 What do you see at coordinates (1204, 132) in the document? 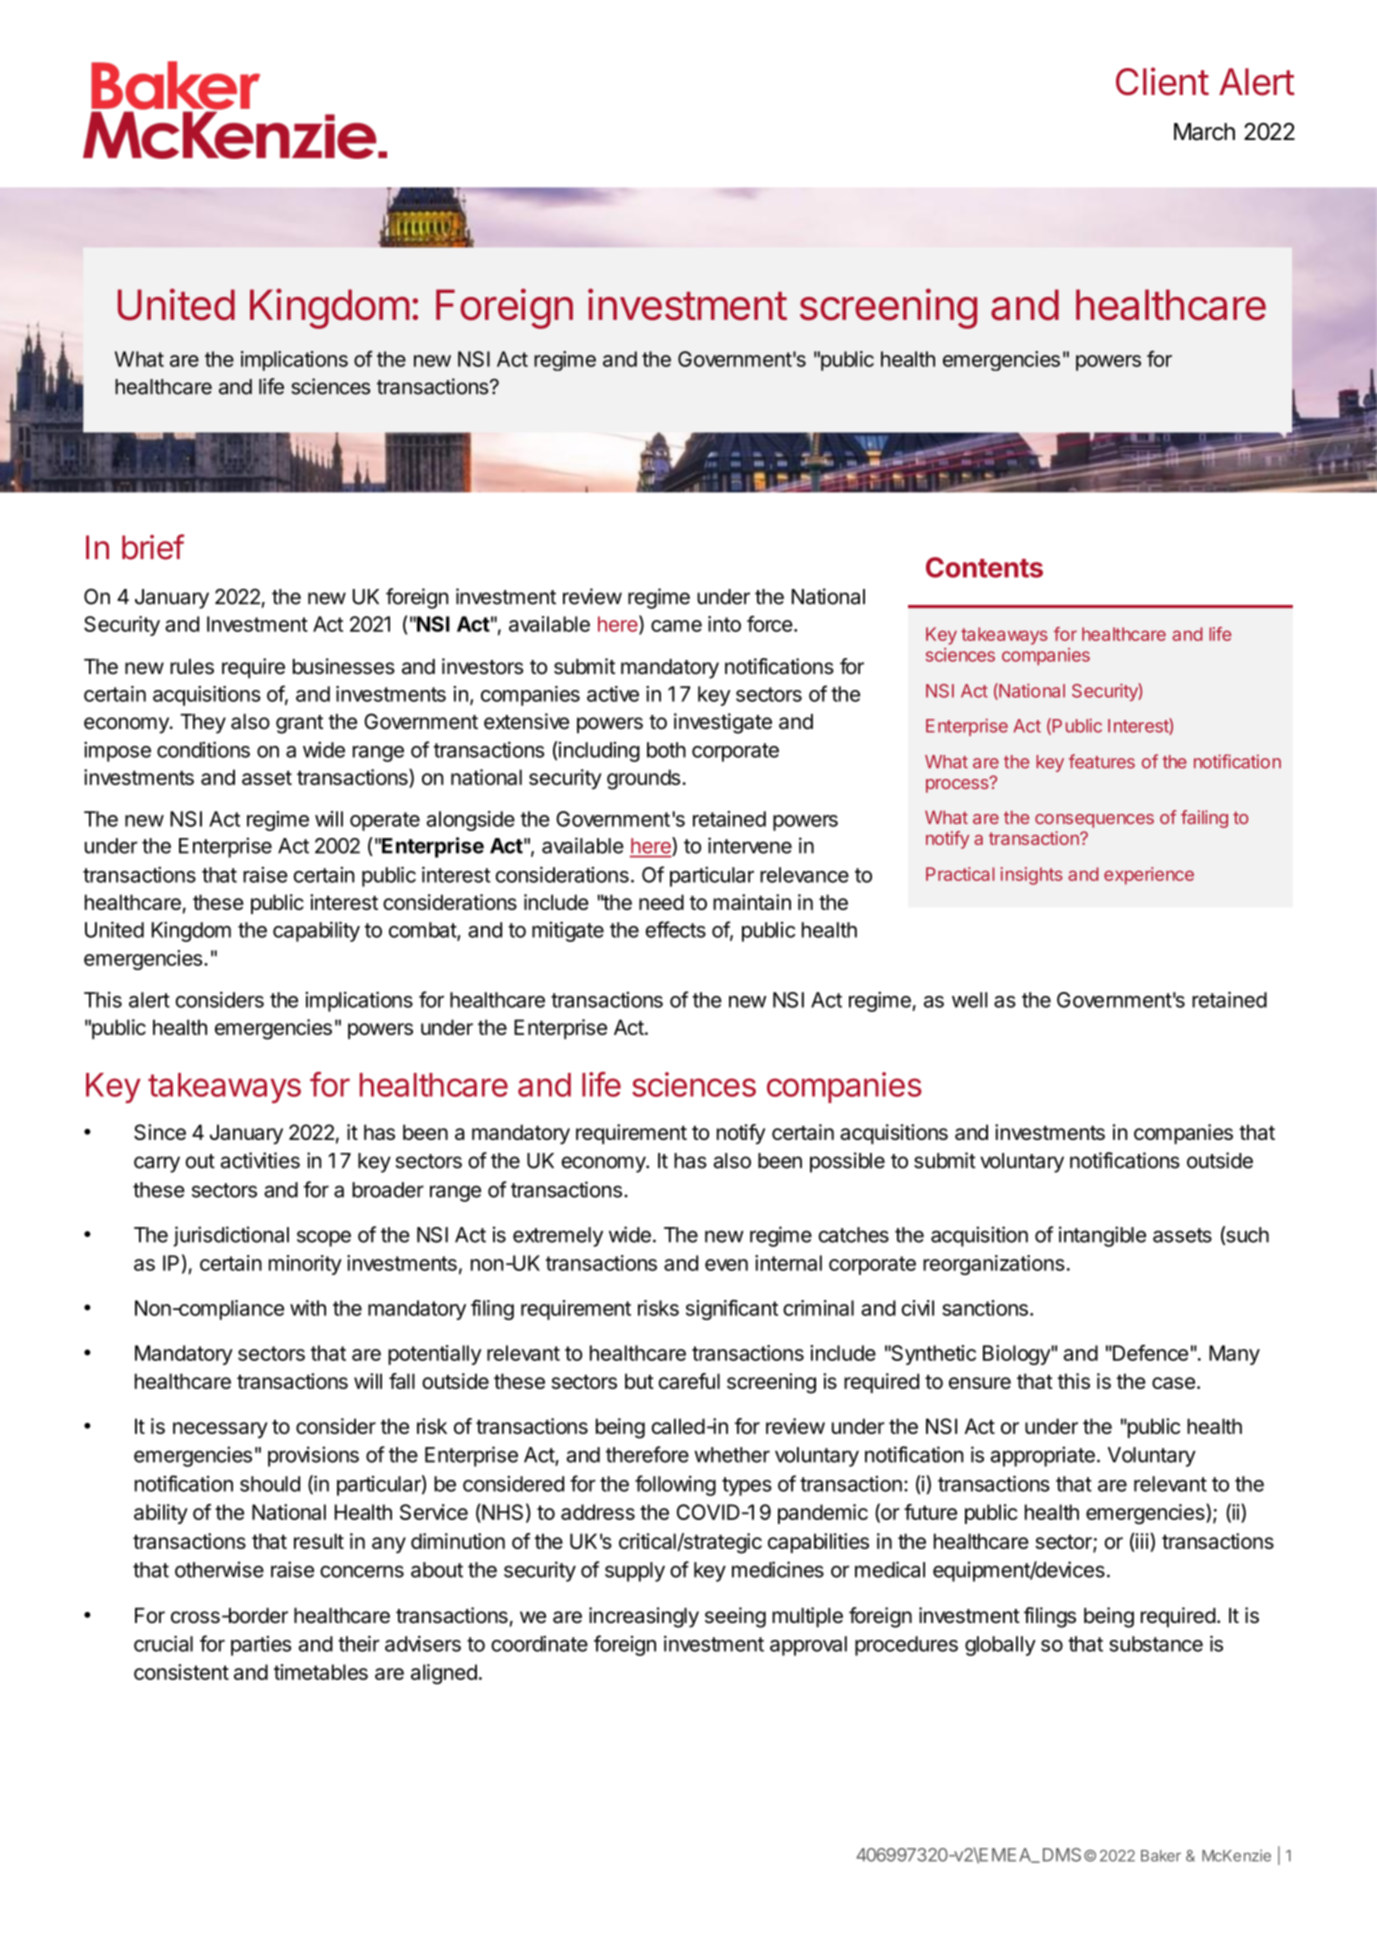
I see `March` at bounding box center [1204, 132].
